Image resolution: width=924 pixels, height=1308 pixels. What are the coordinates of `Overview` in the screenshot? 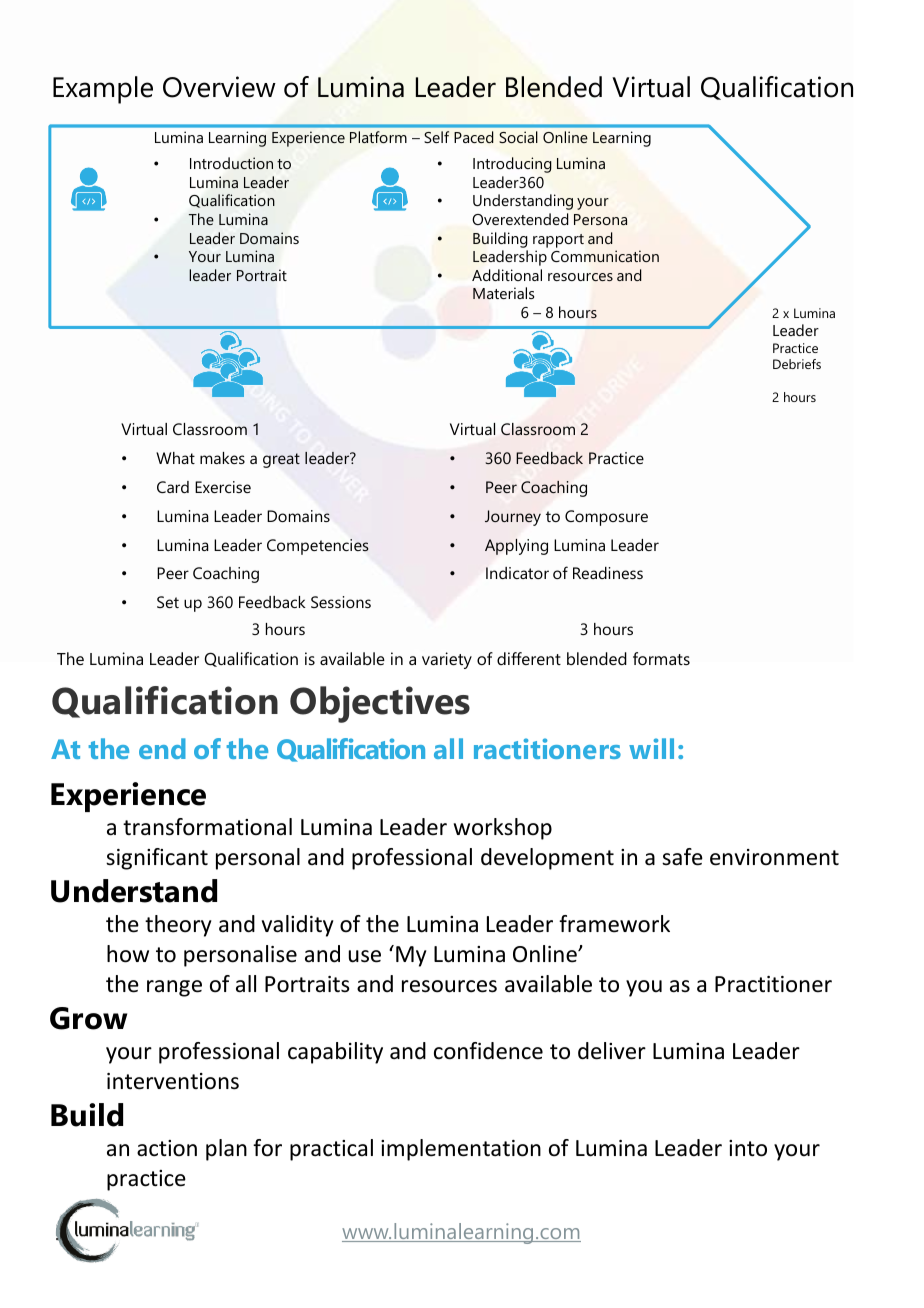 It's located at (219, 87).
